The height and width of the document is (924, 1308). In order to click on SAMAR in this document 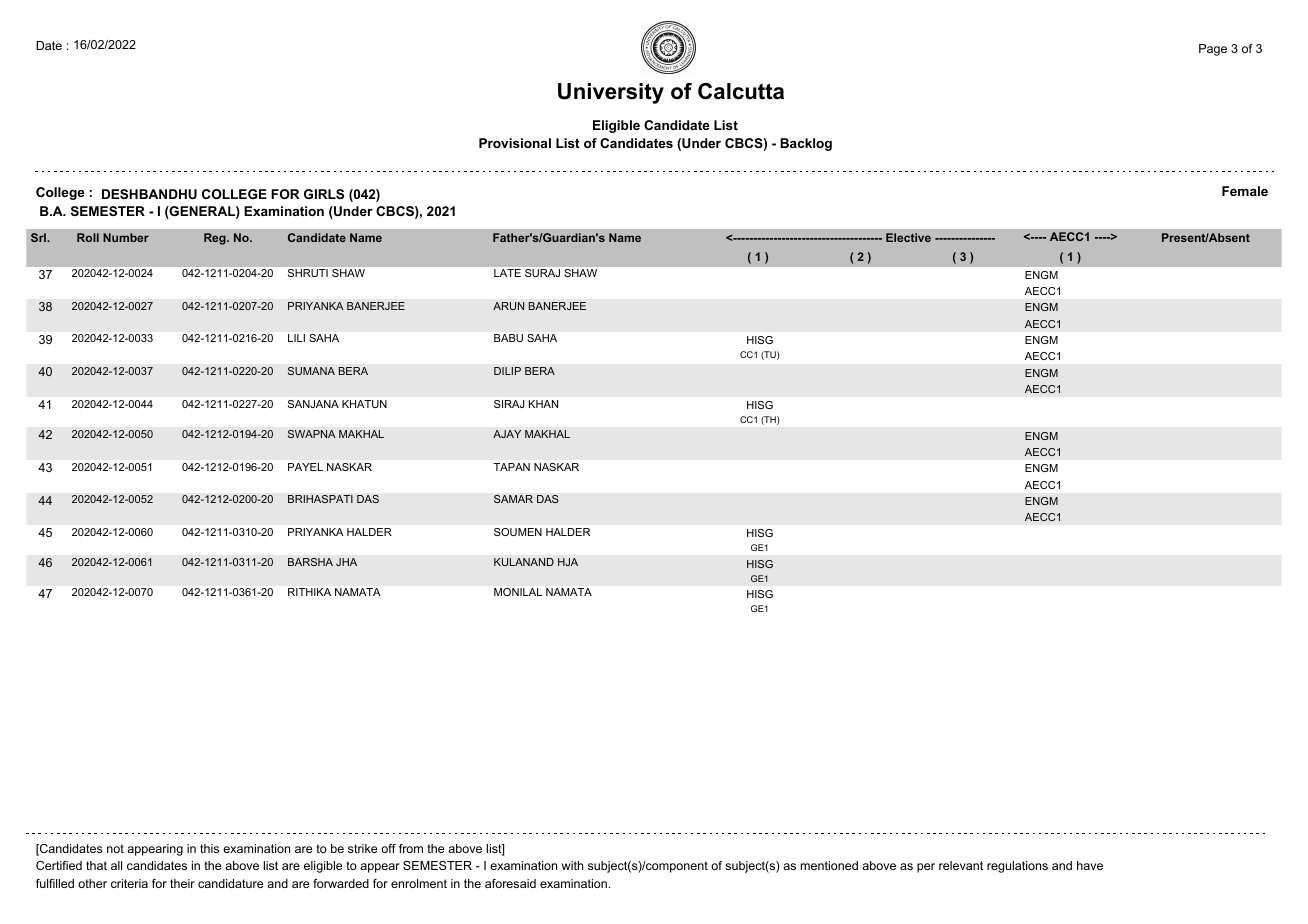, I will do `click(513, 499)`.
